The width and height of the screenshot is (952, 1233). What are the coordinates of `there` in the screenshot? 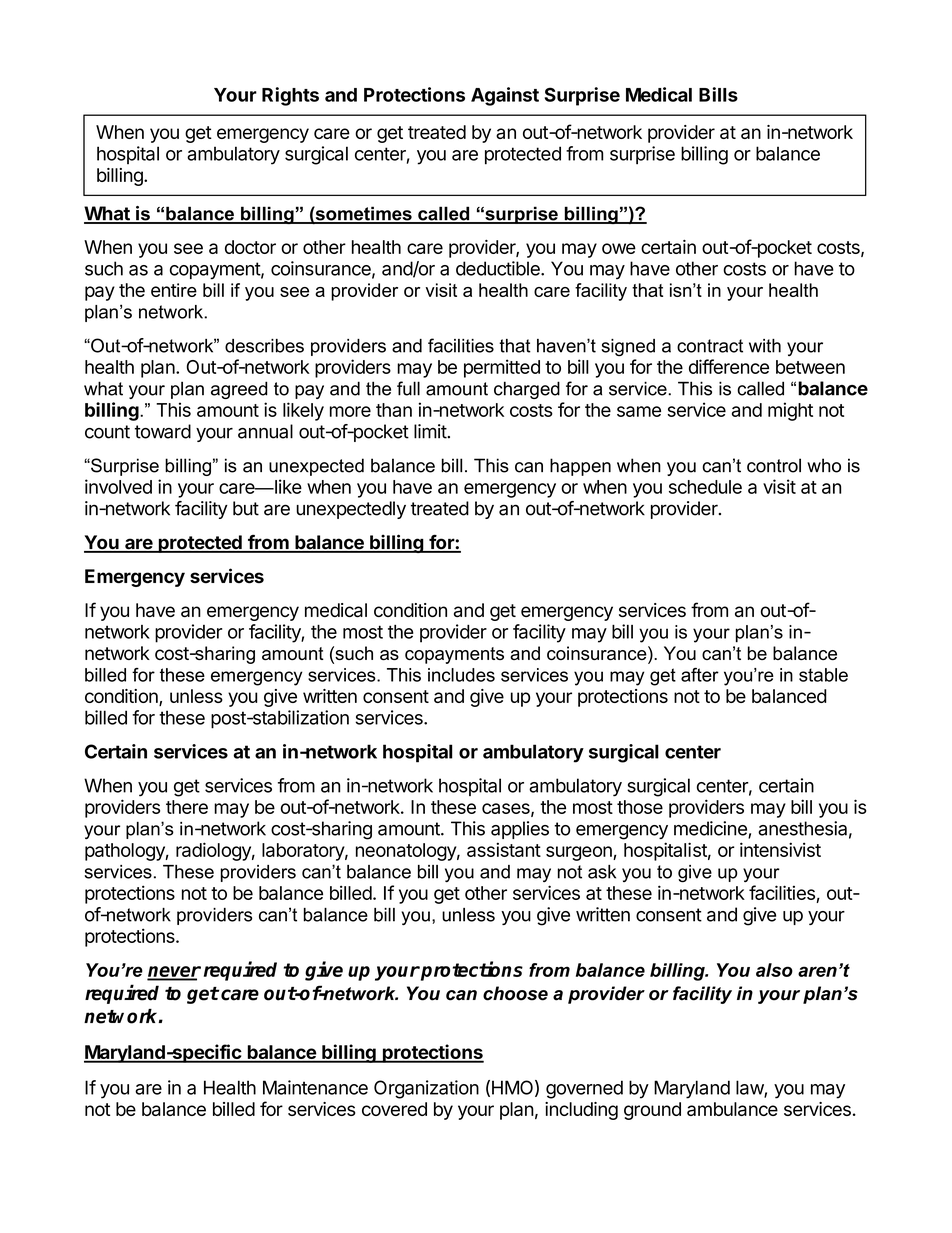 It's located at (187, 807).
